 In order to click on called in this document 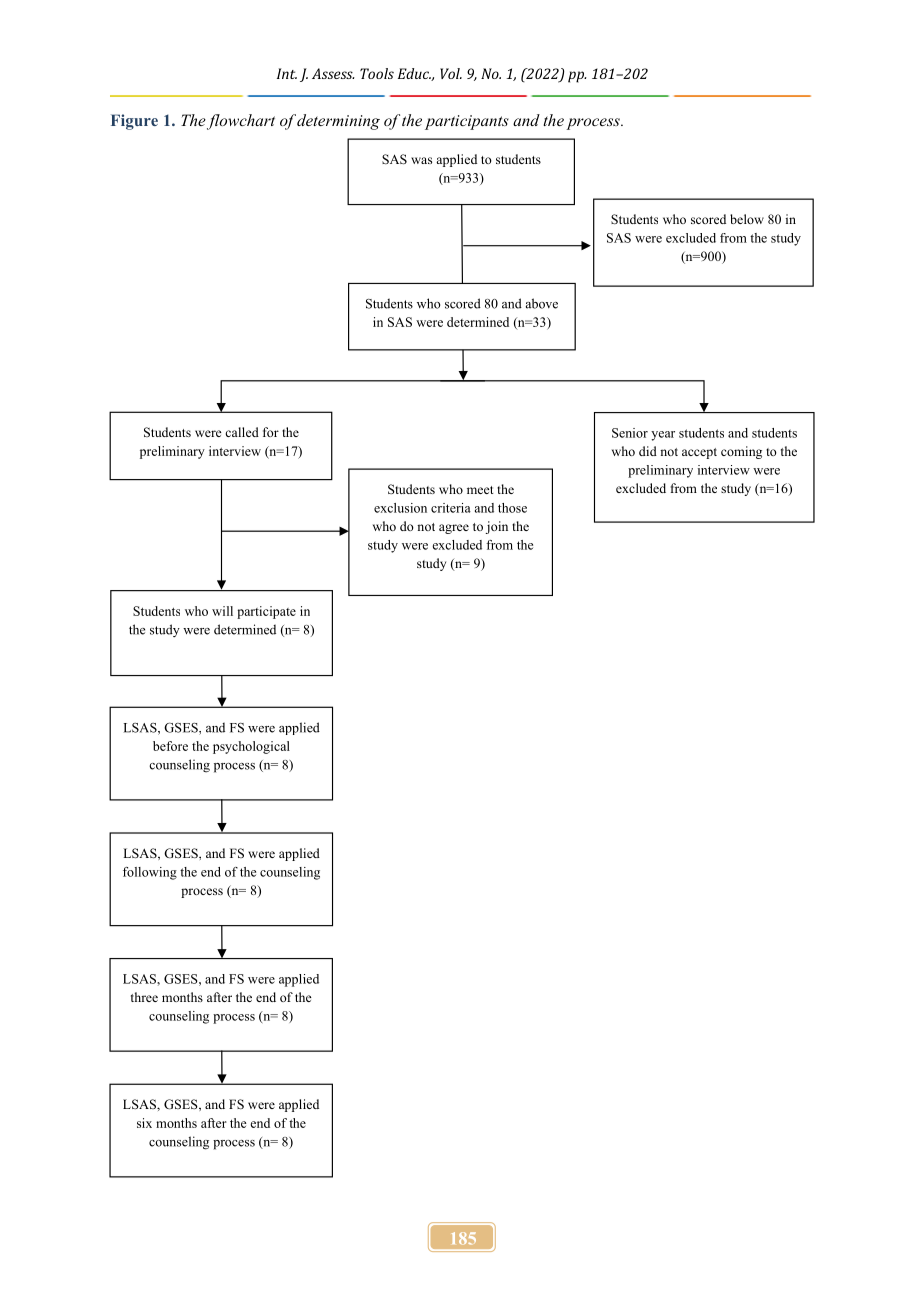, I will do `click(242, 432)`.
